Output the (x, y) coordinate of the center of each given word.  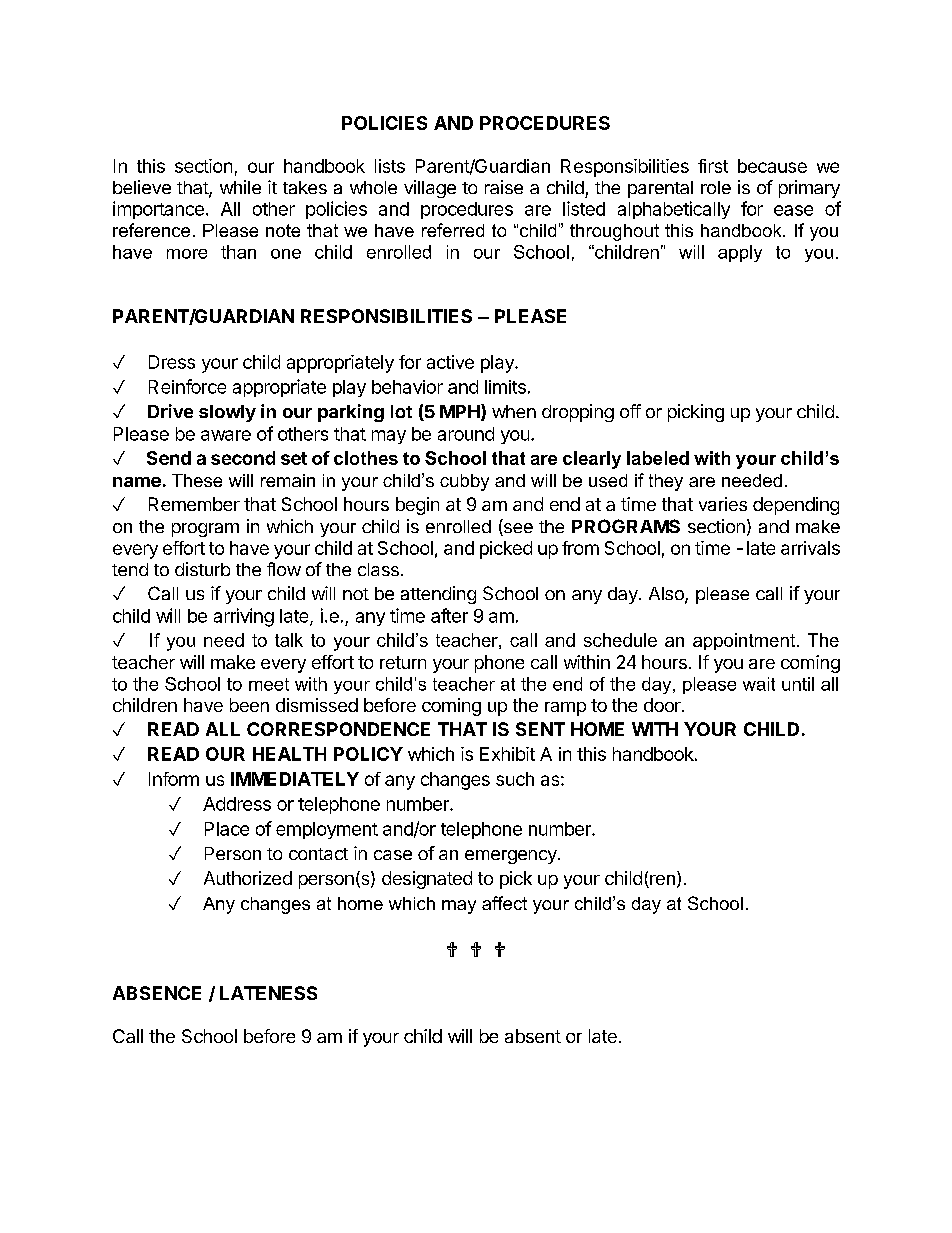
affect (504, 903)
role (716, 187)
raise (504, 187)
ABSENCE (157, 993)
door (663, 705)
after (449, 615)
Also (667, 595)
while (240, 187)
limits (505, 387)
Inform (174, 779)
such (515, 779)
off (630, 411)
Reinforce (187, 386)
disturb (202, 569)
